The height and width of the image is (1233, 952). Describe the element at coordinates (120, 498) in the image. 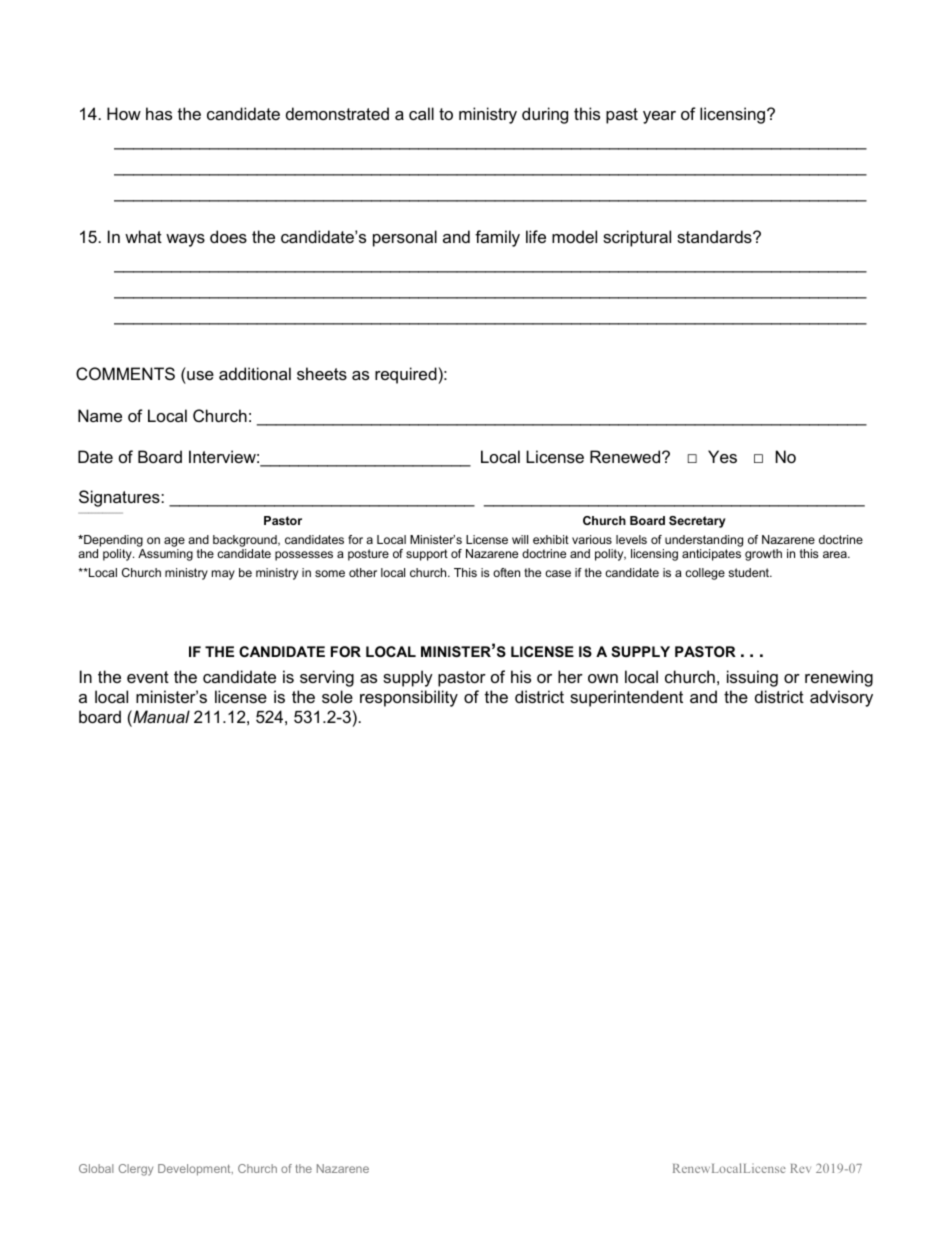

I see `Signatures` at that location.
